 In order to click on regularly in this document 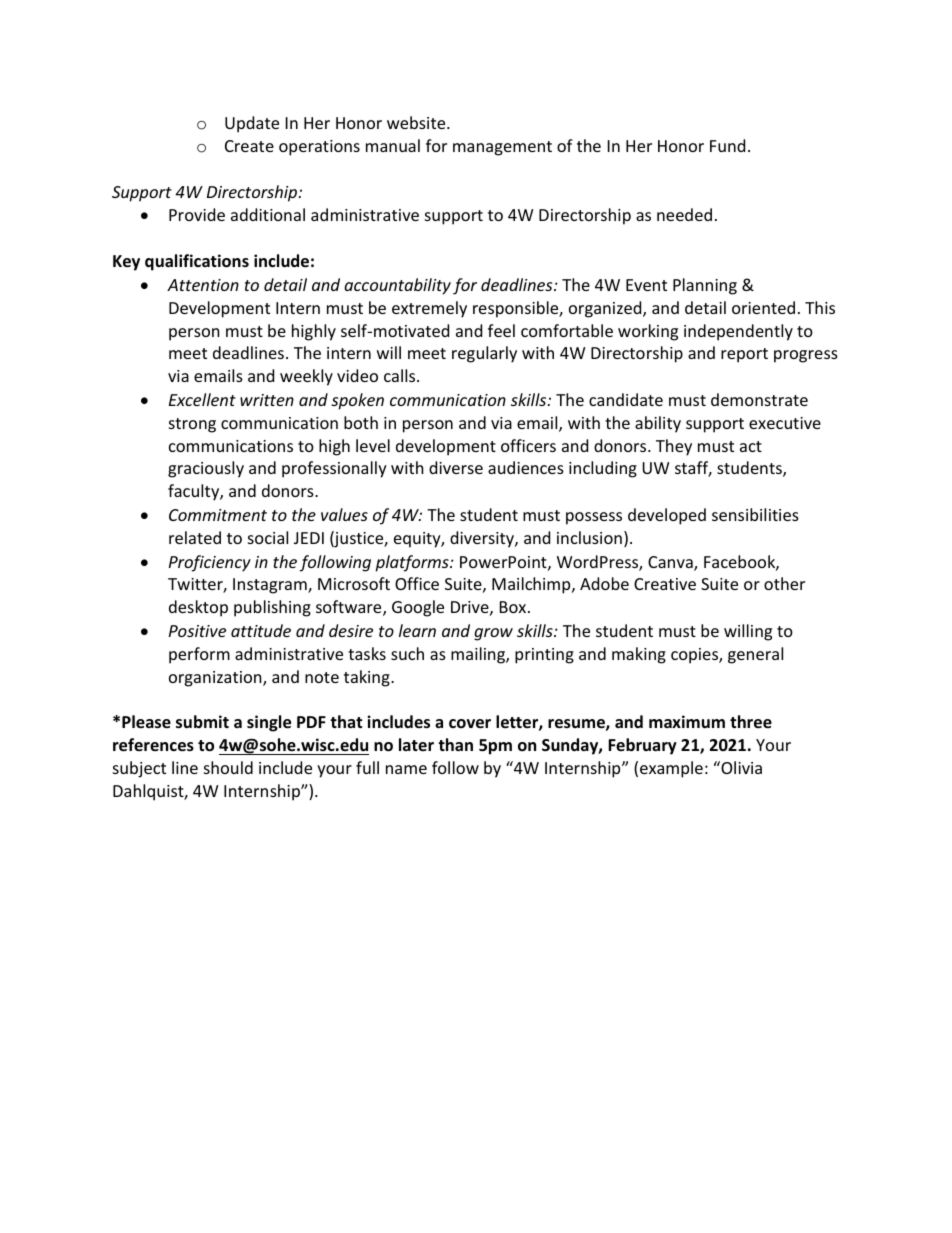, I will do `click(484, 354)`.
